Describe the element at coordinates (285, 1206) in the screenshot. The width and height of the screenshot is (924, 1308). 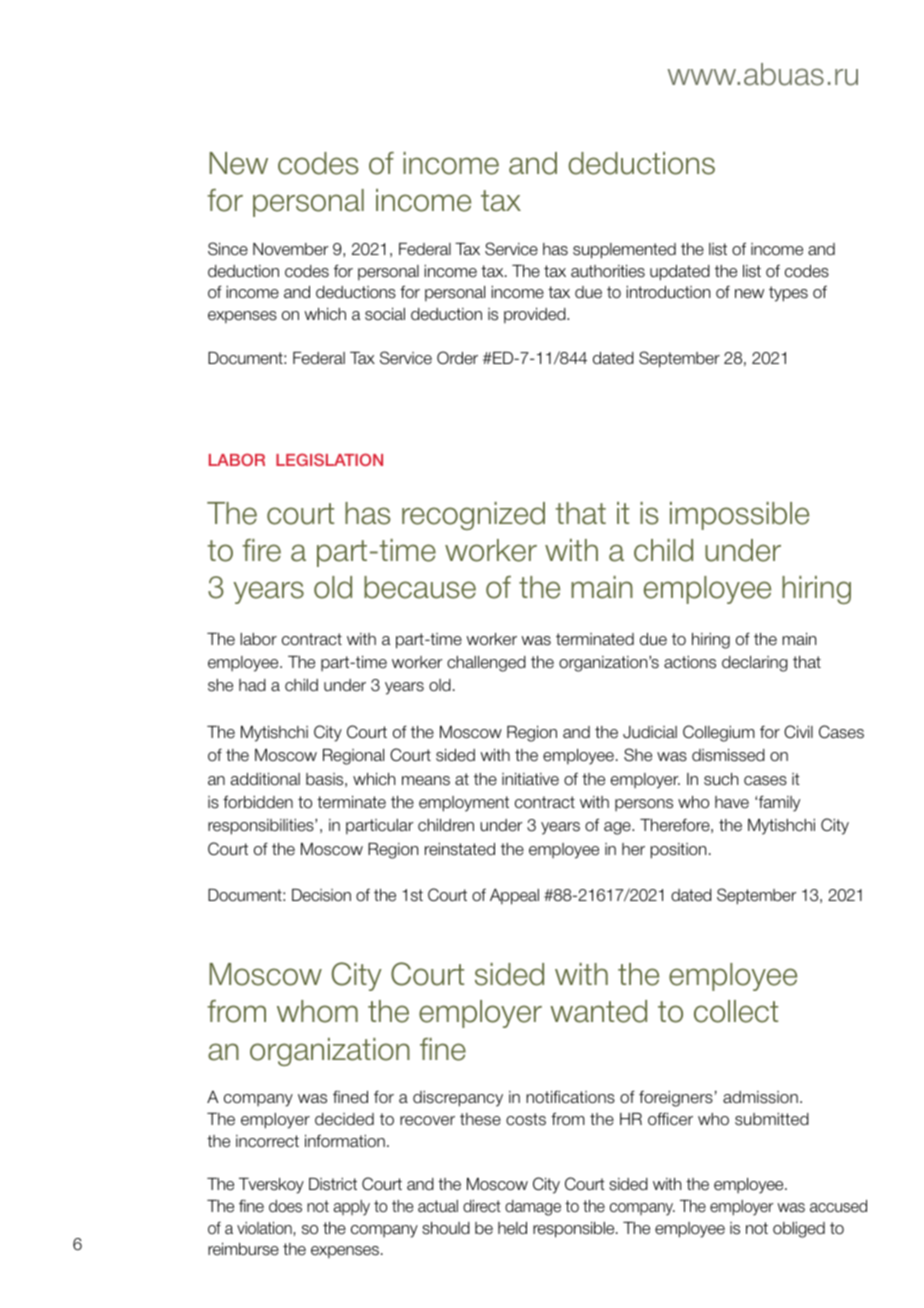
I see `does` at that location.
